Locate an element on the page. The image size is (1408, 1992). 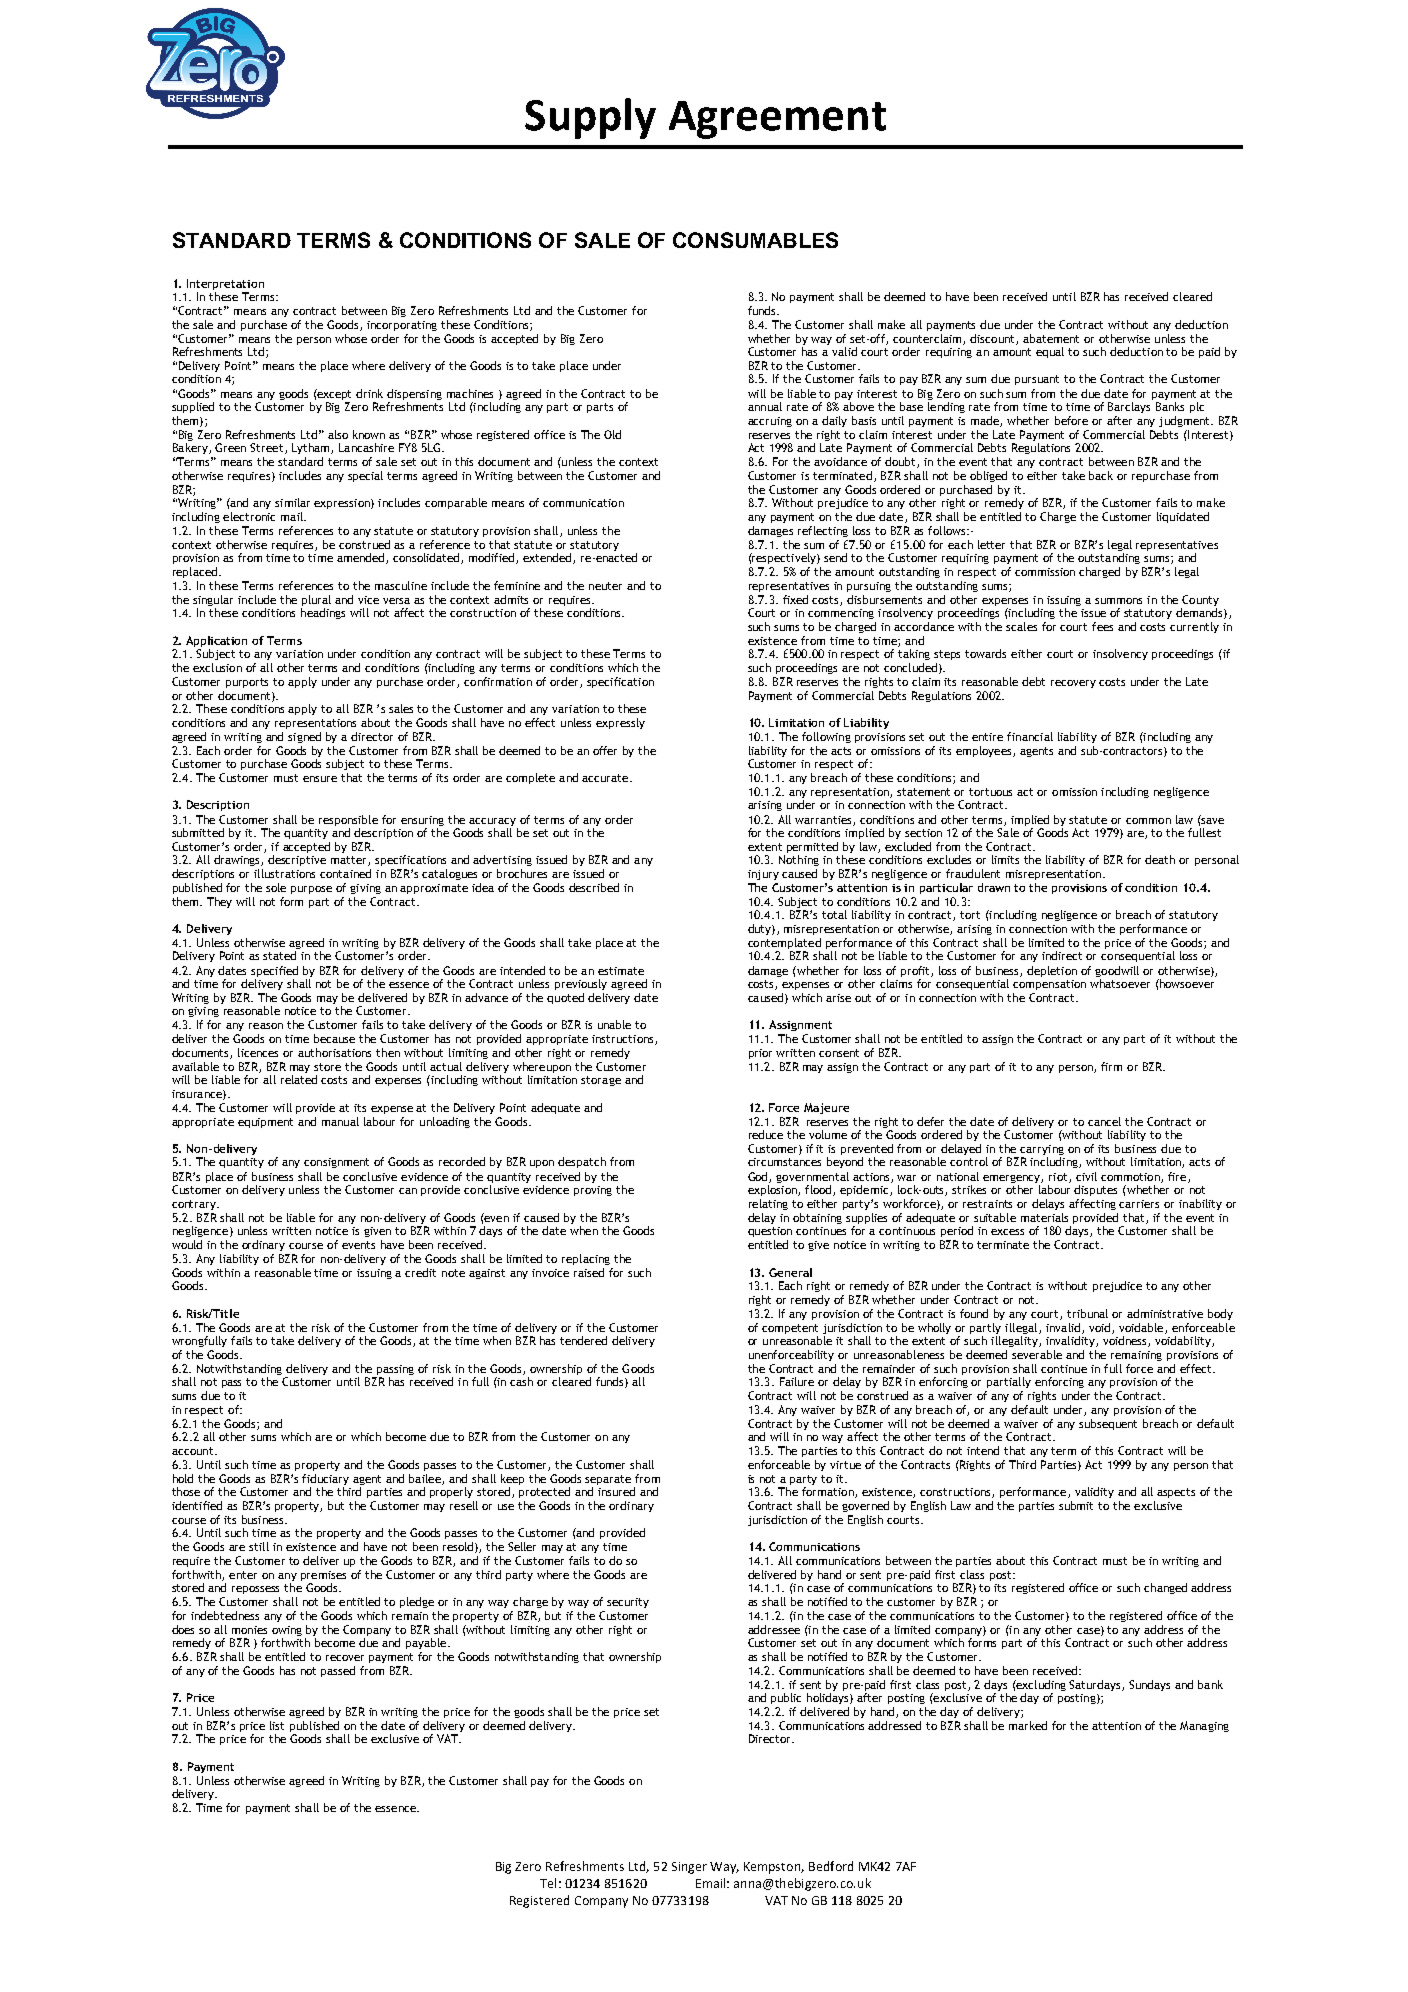
abatement is located at coordinates (1051, 338).
